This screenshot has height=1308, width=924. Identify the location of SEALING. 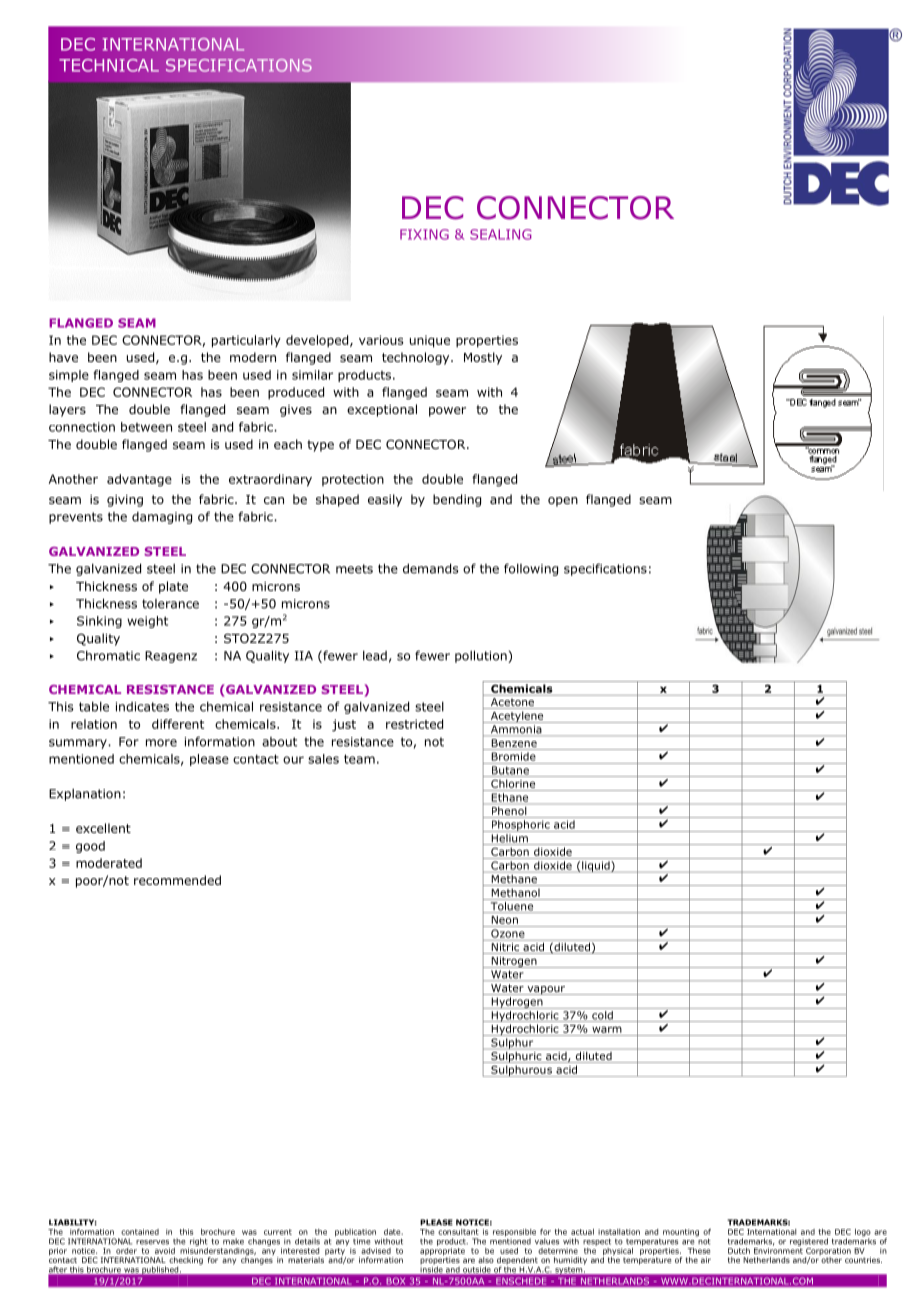
(501, 234).
